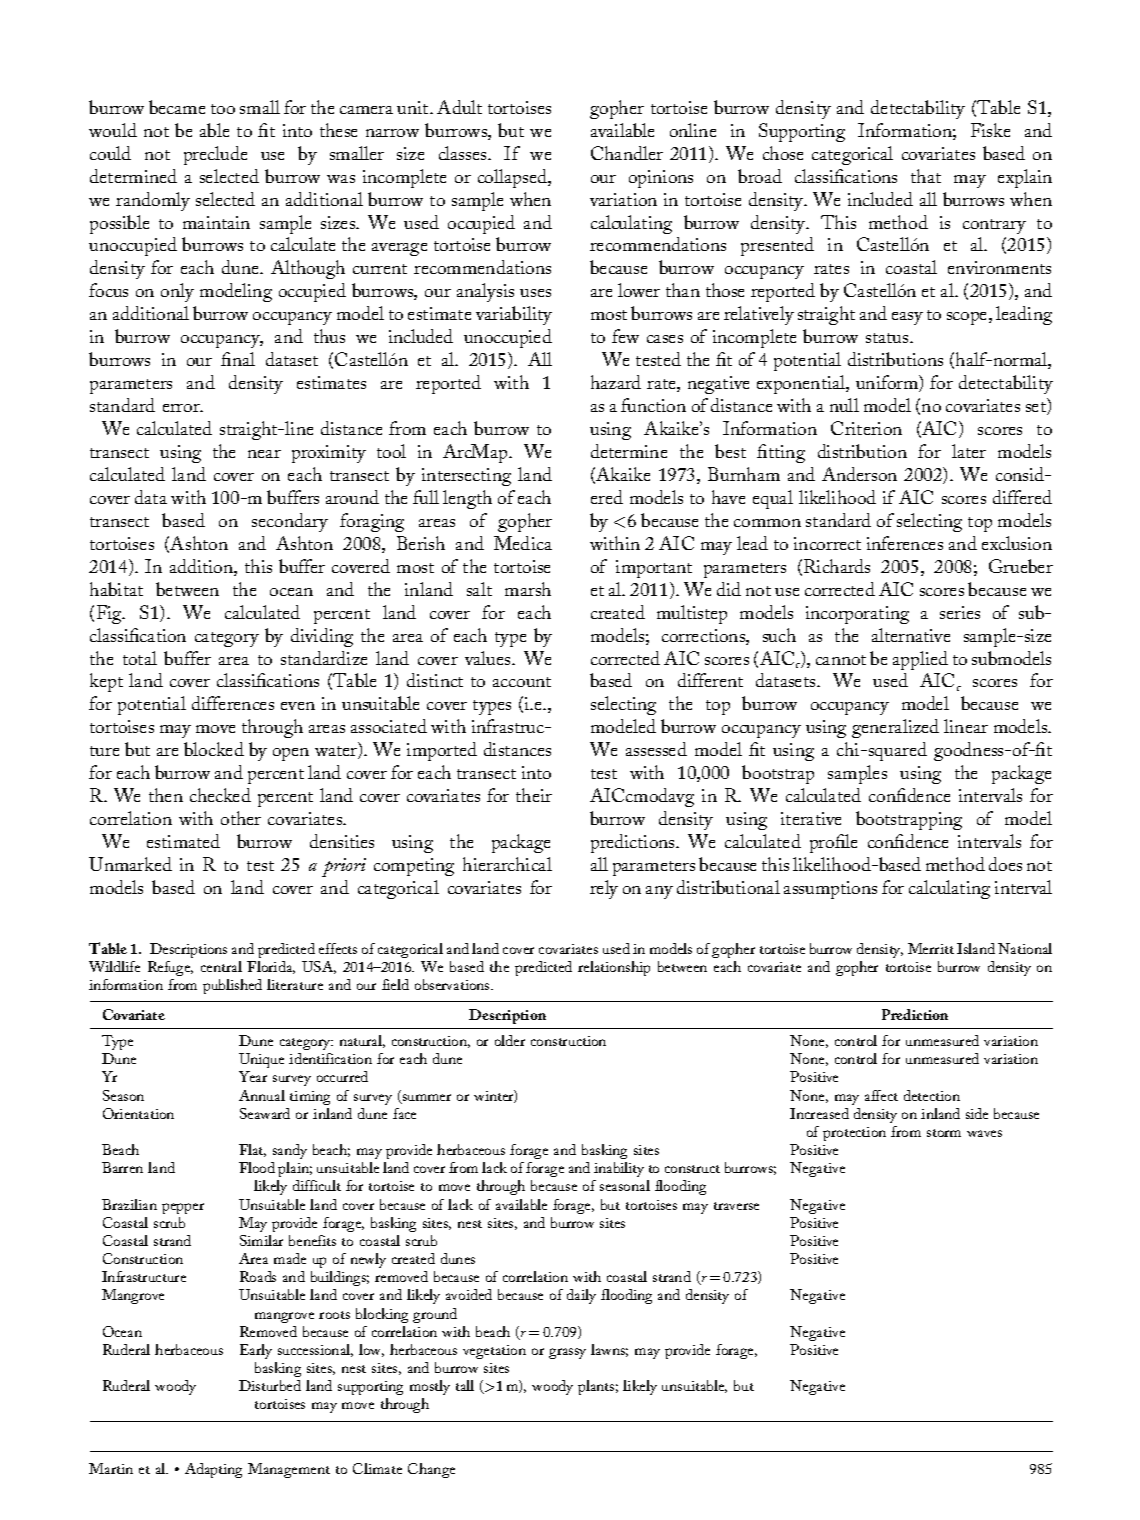 This screenshot has height=1520, width=1140. Describe the element at coordinates (466, 477) in the screenshot. I see `intersecting` at that location.
